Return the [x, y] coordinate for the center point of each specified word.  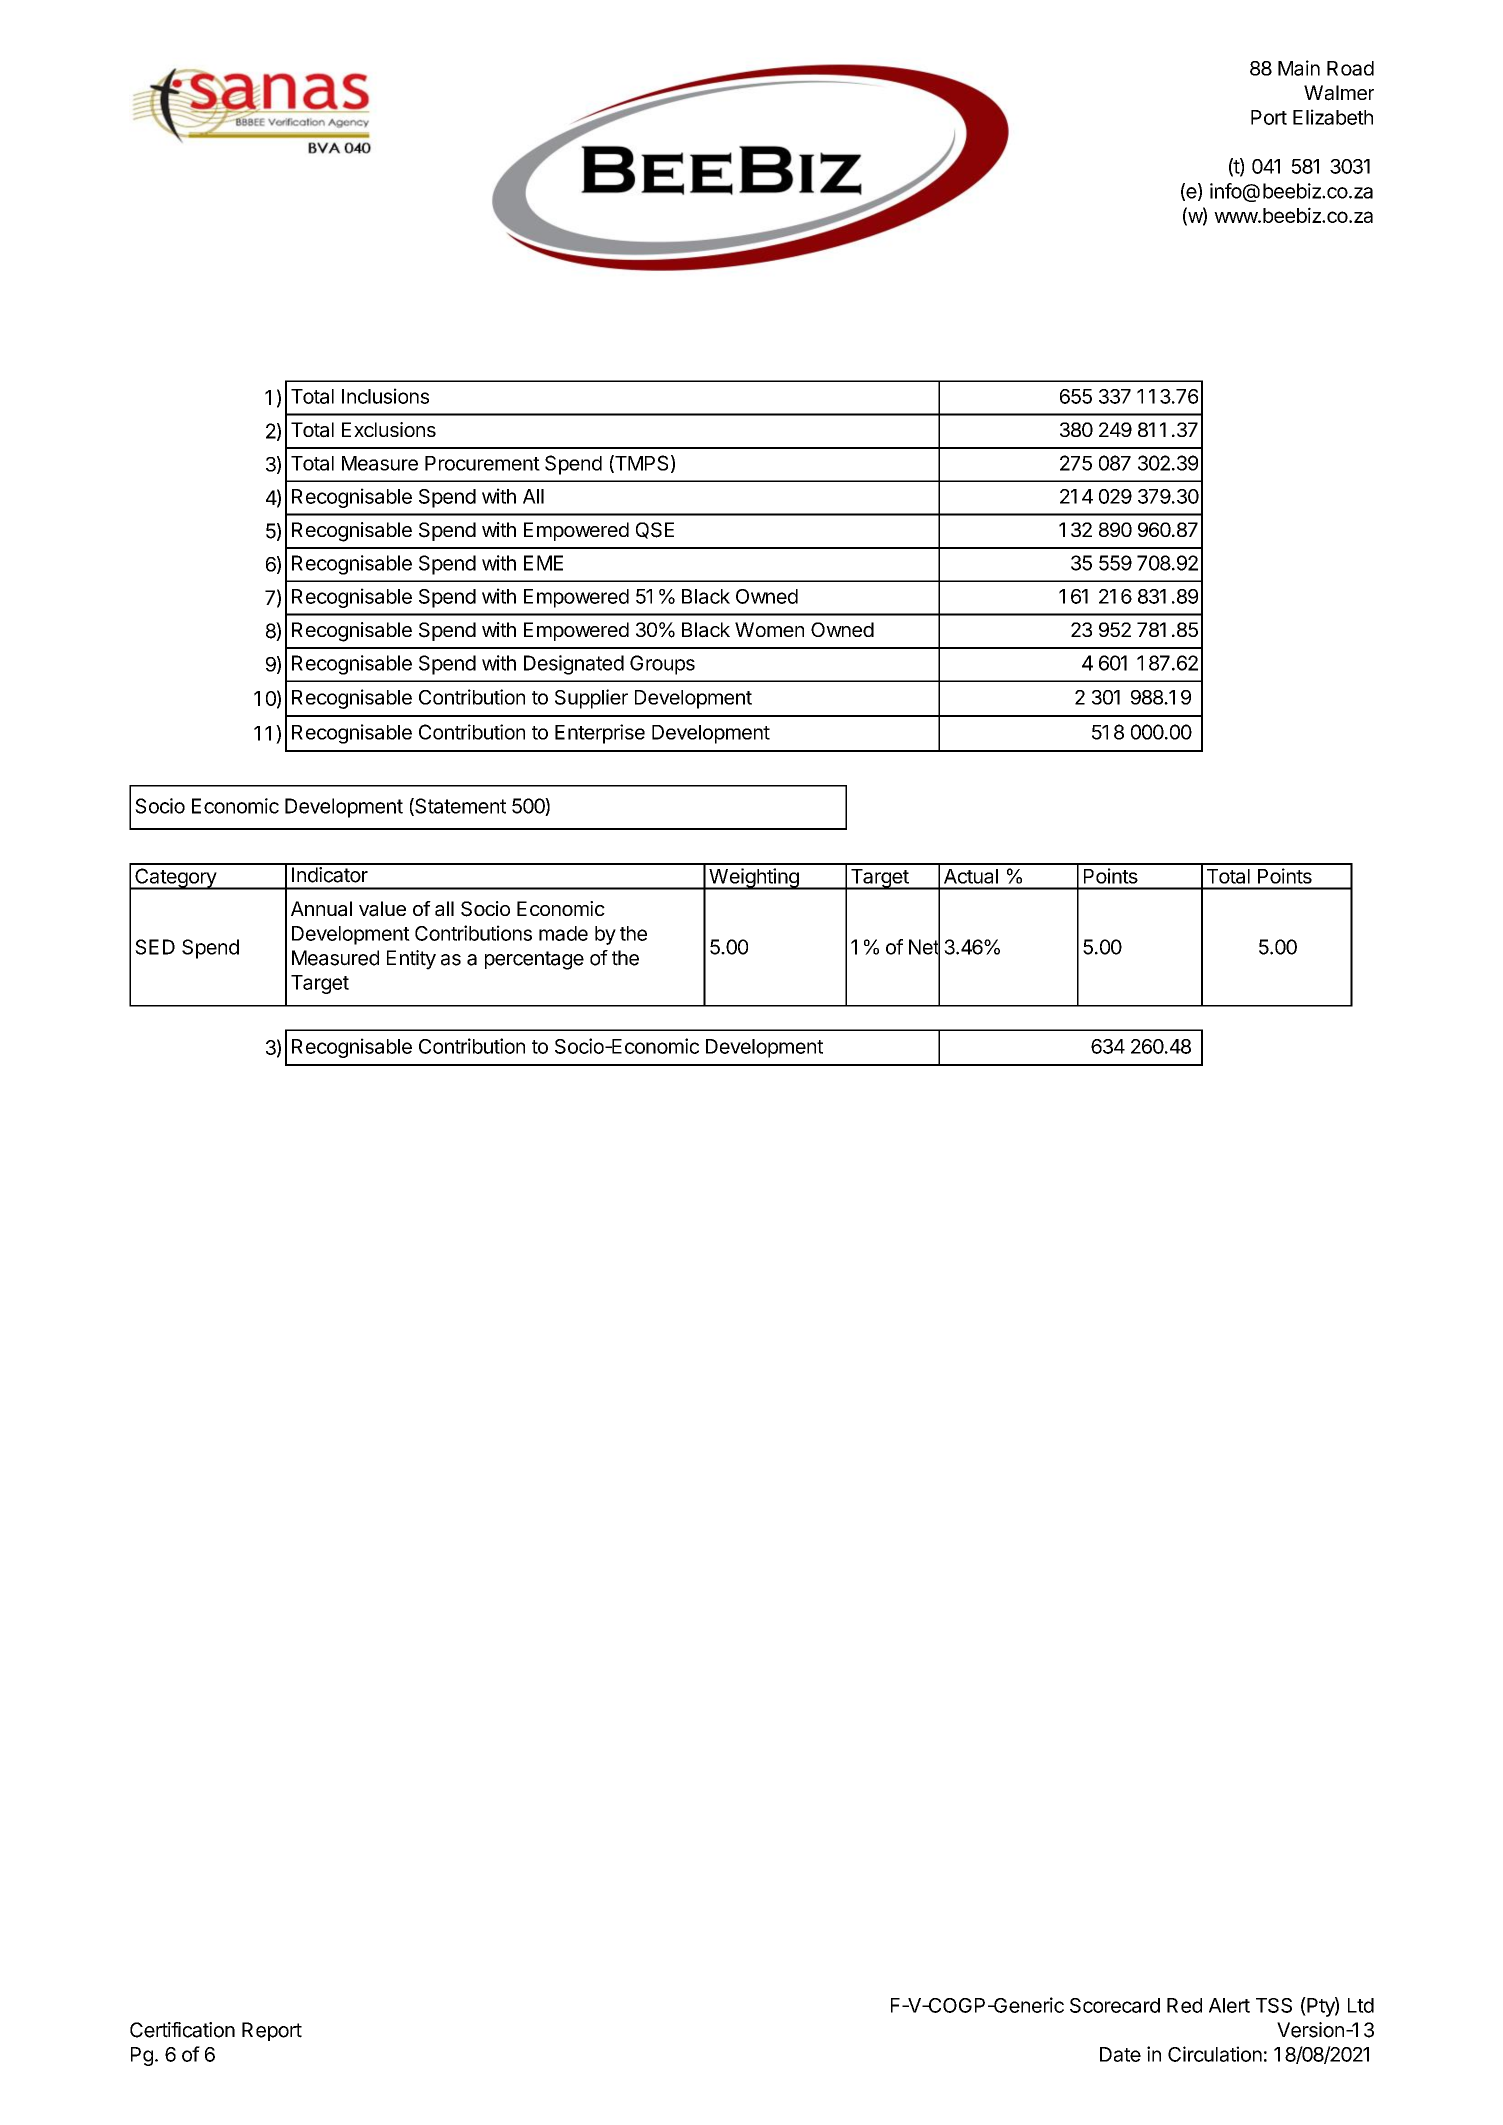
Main [1299, 68]
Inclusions [385, 396]
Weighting [754, 879]
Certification [182, 2030]
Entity [411, 960]
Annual [321, 909]
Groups [662, 665]
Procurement [482, 463]
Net [924, 947]
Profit [968, 947]
